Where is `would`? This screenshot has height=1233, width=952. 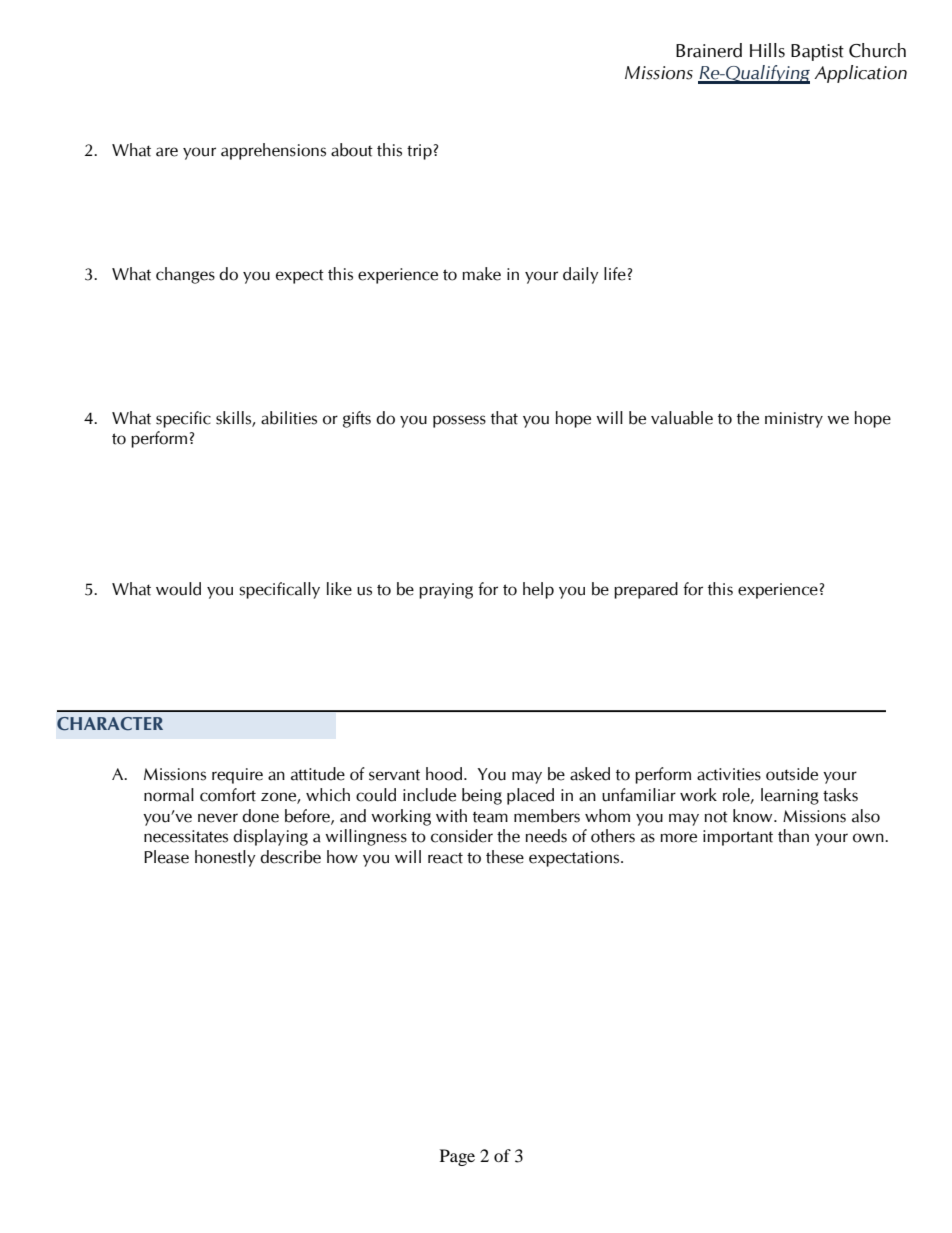
would is located at coordinates (178, 589).
